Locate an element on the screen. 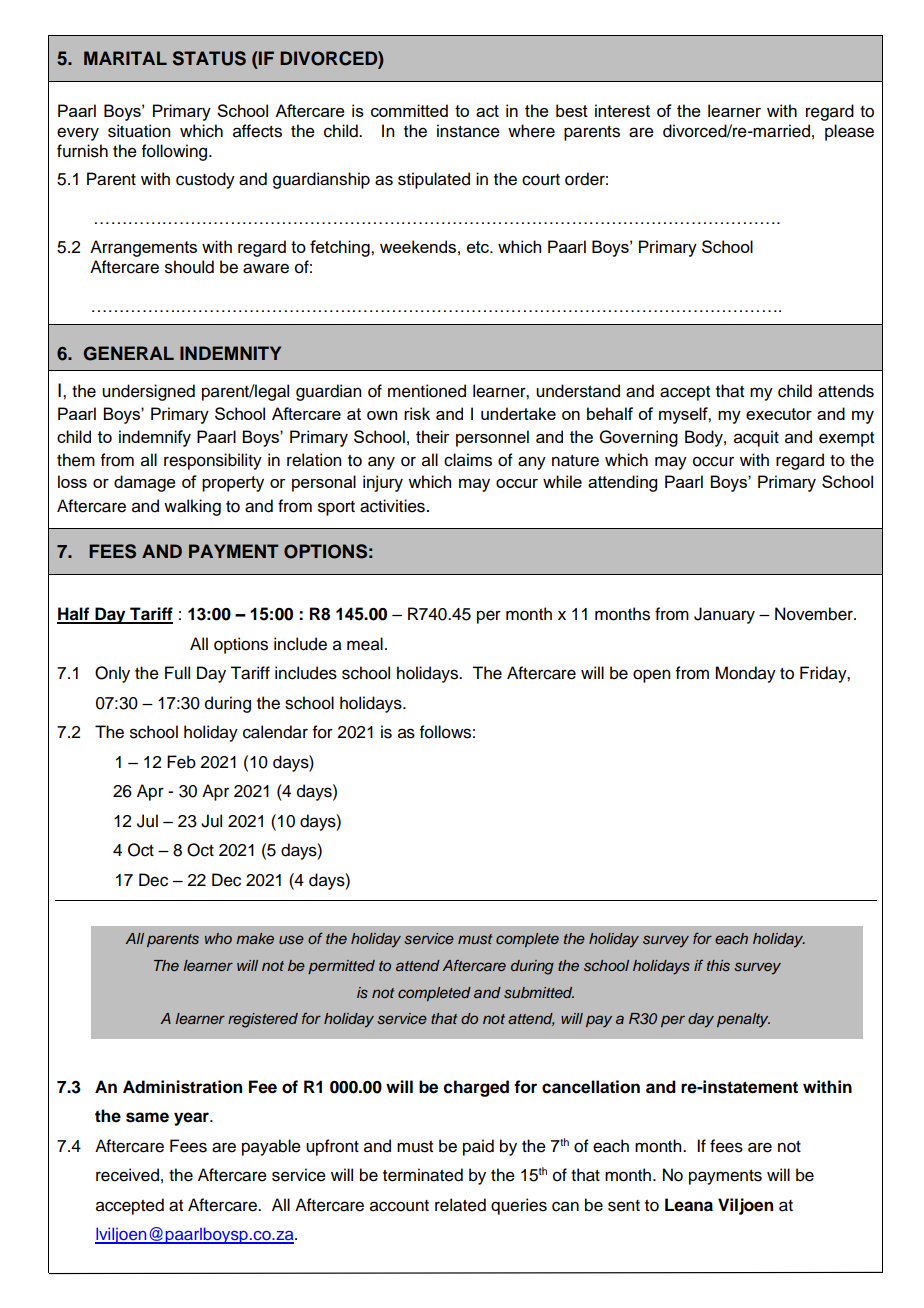  sent is located at coordinates (624, 1206).
